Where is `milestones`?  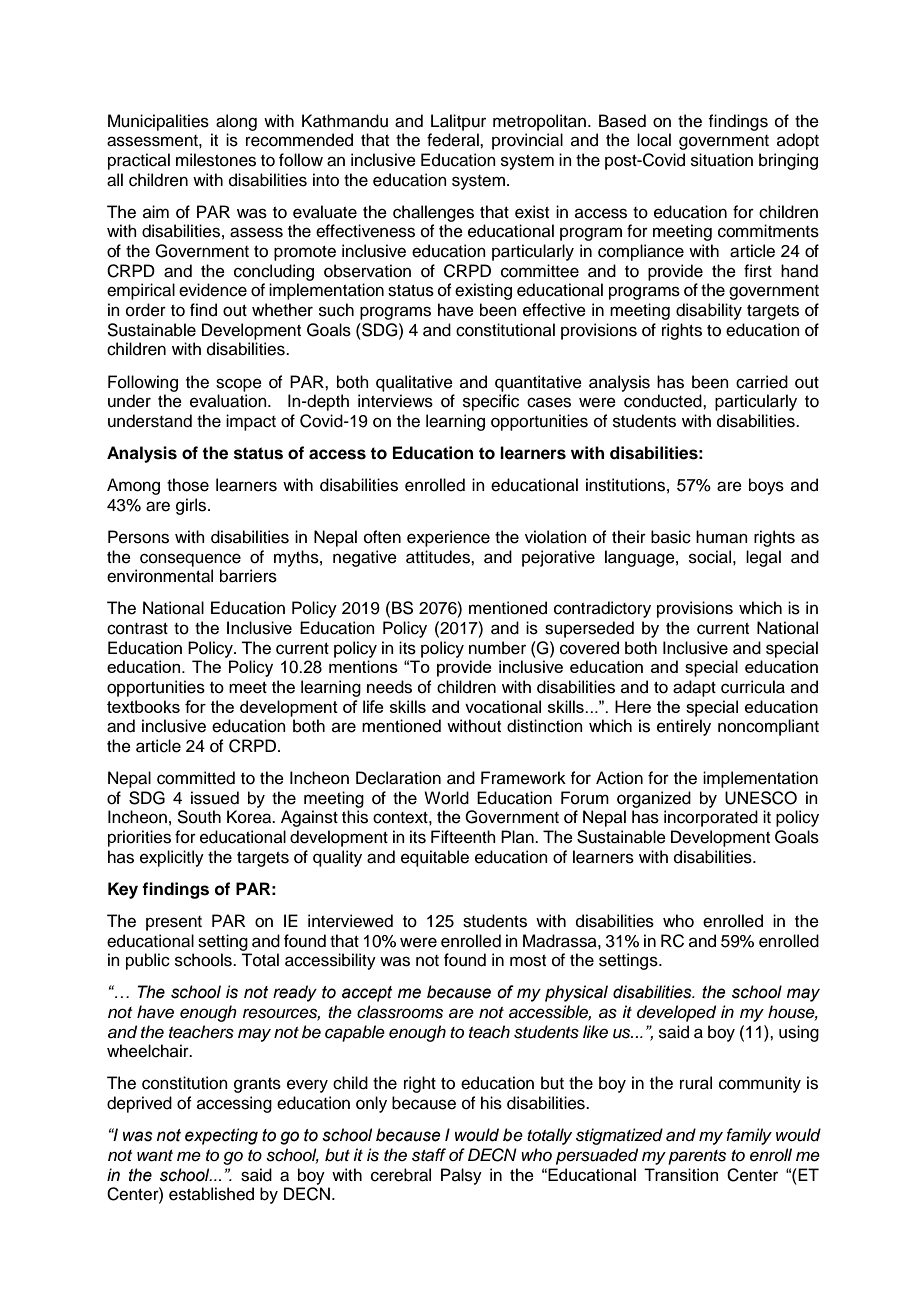
milestones is located at coordinates (216, 160).
